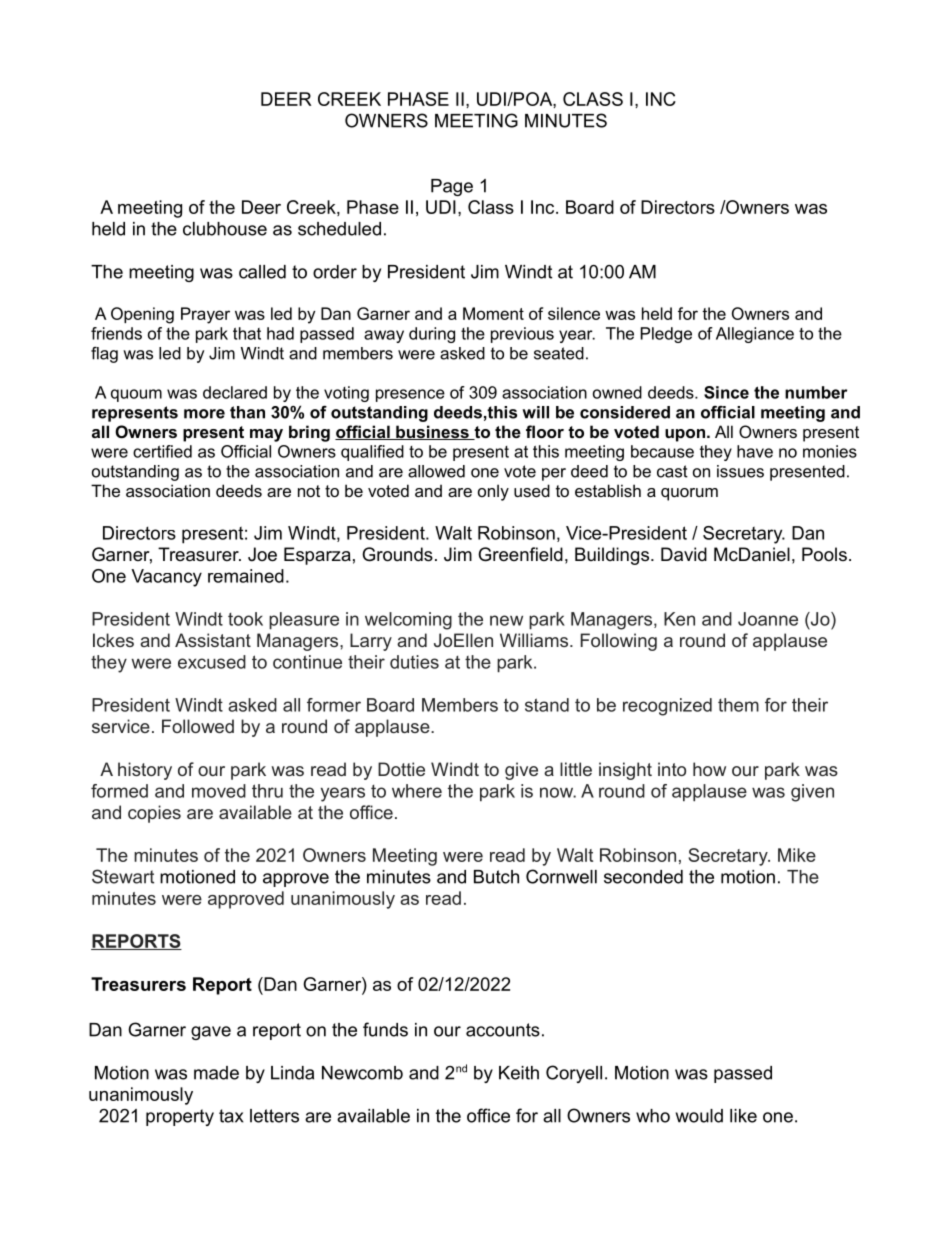 The height and width of the screenshot is (1233, 952). Describe the element at coordinates (452, 187) in the screenshot. I see `Page` at that location.
